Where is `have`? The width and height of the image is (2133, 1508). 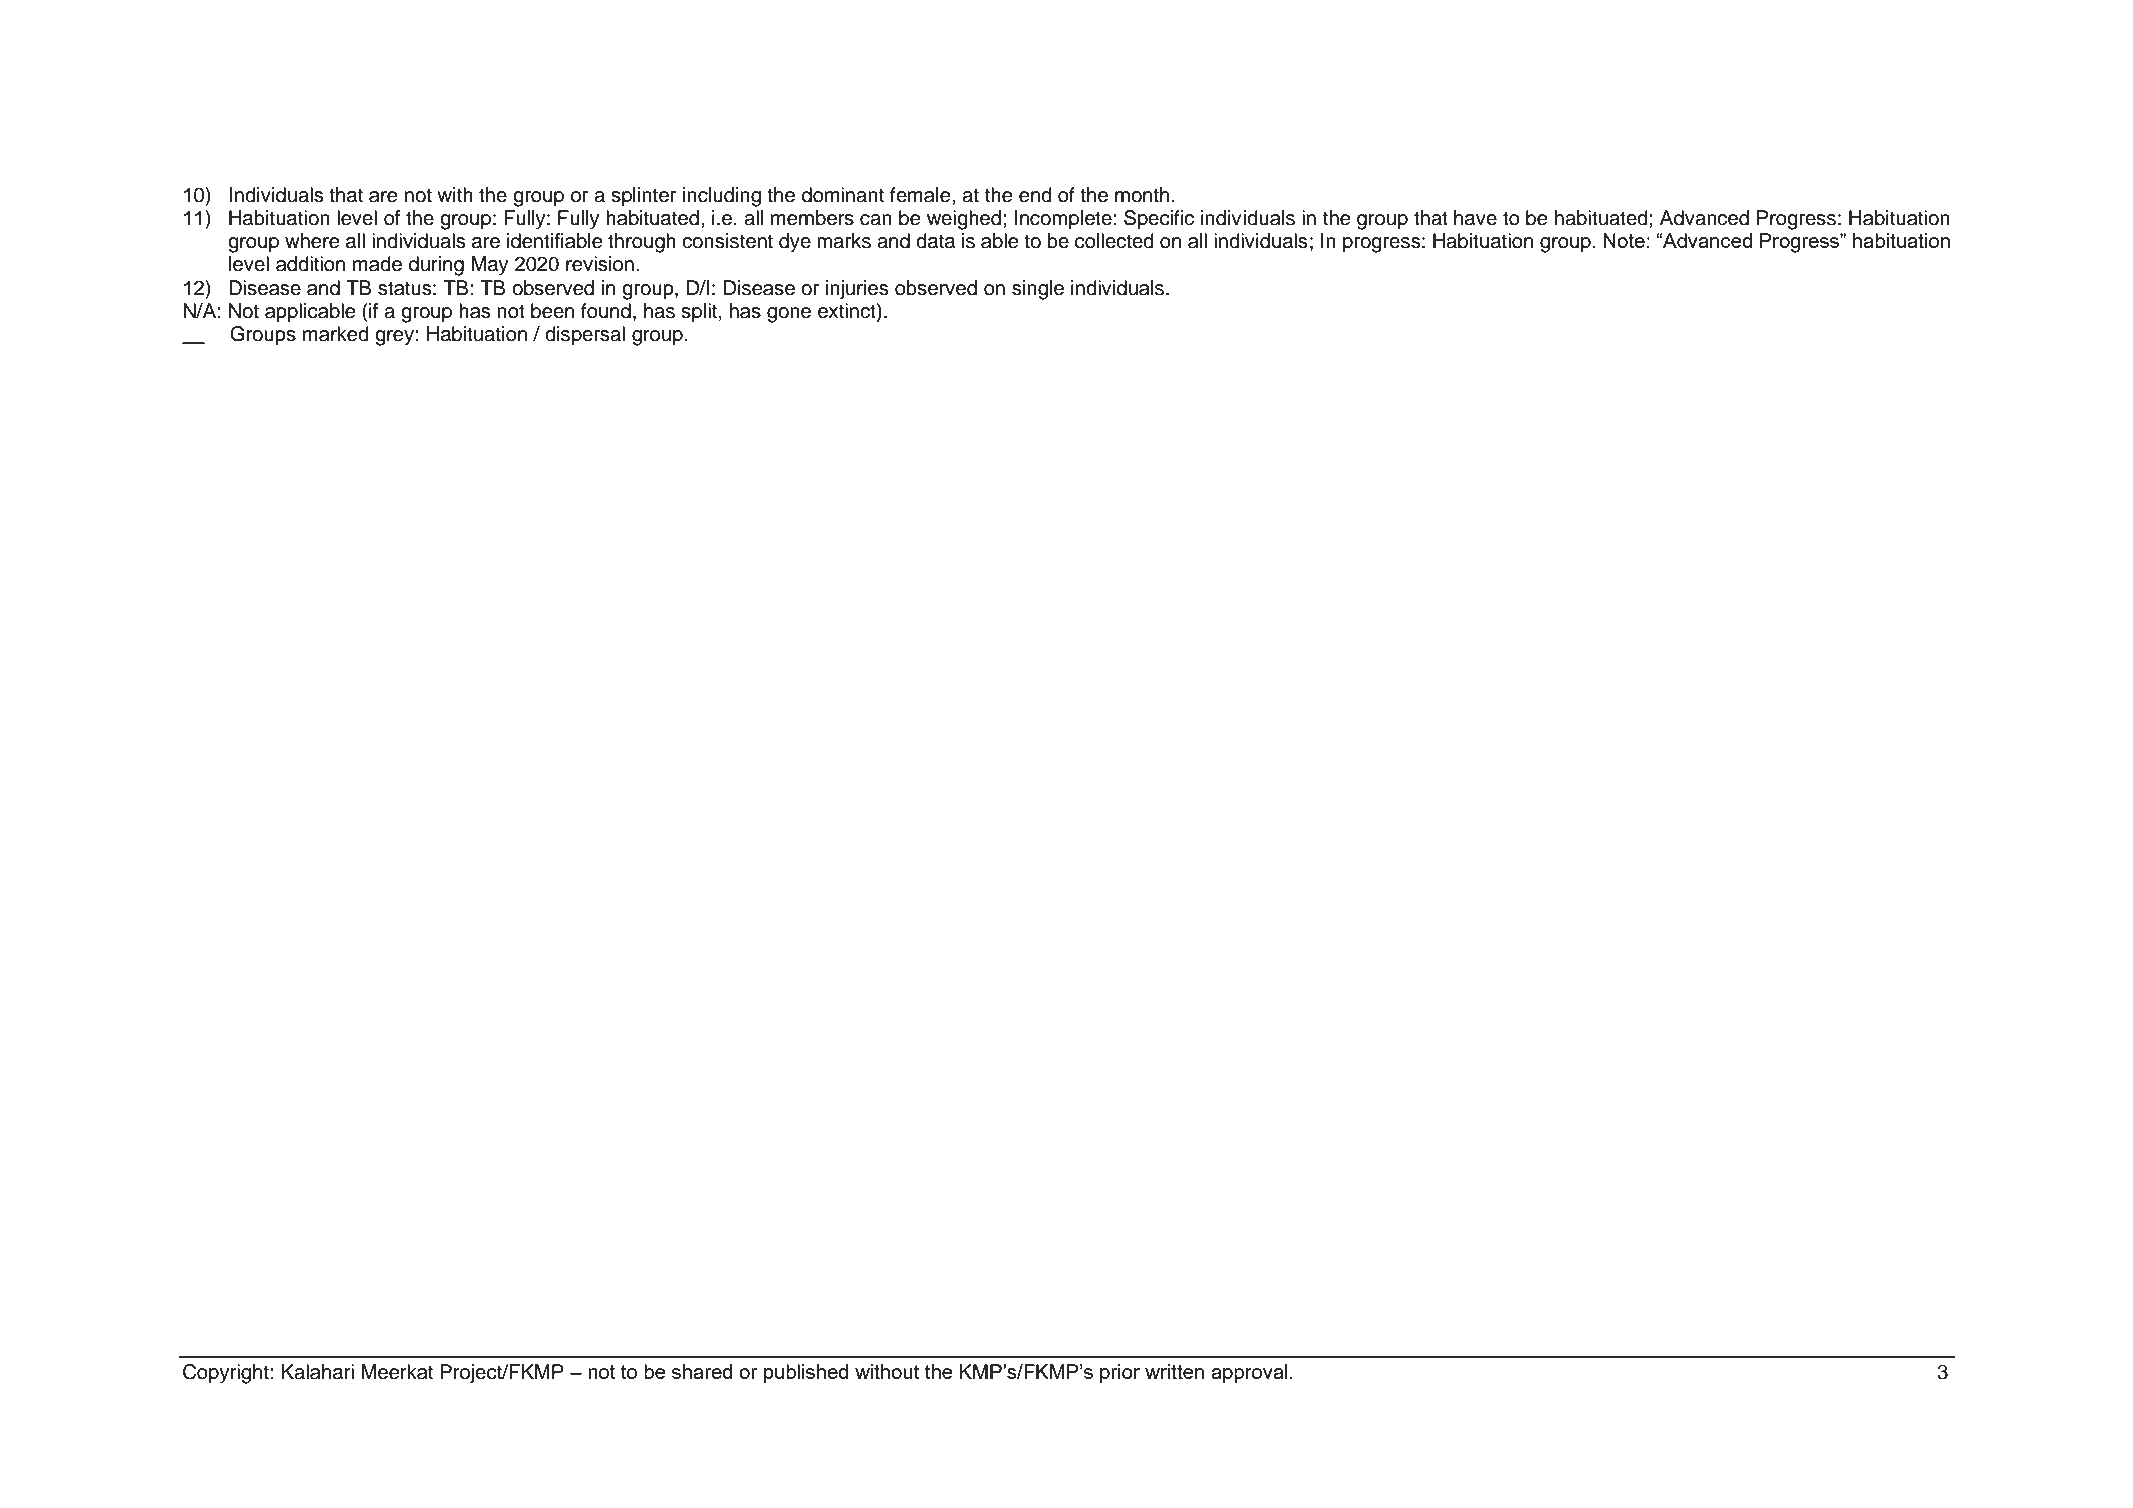
have is located at coordinates (1475, 218).
